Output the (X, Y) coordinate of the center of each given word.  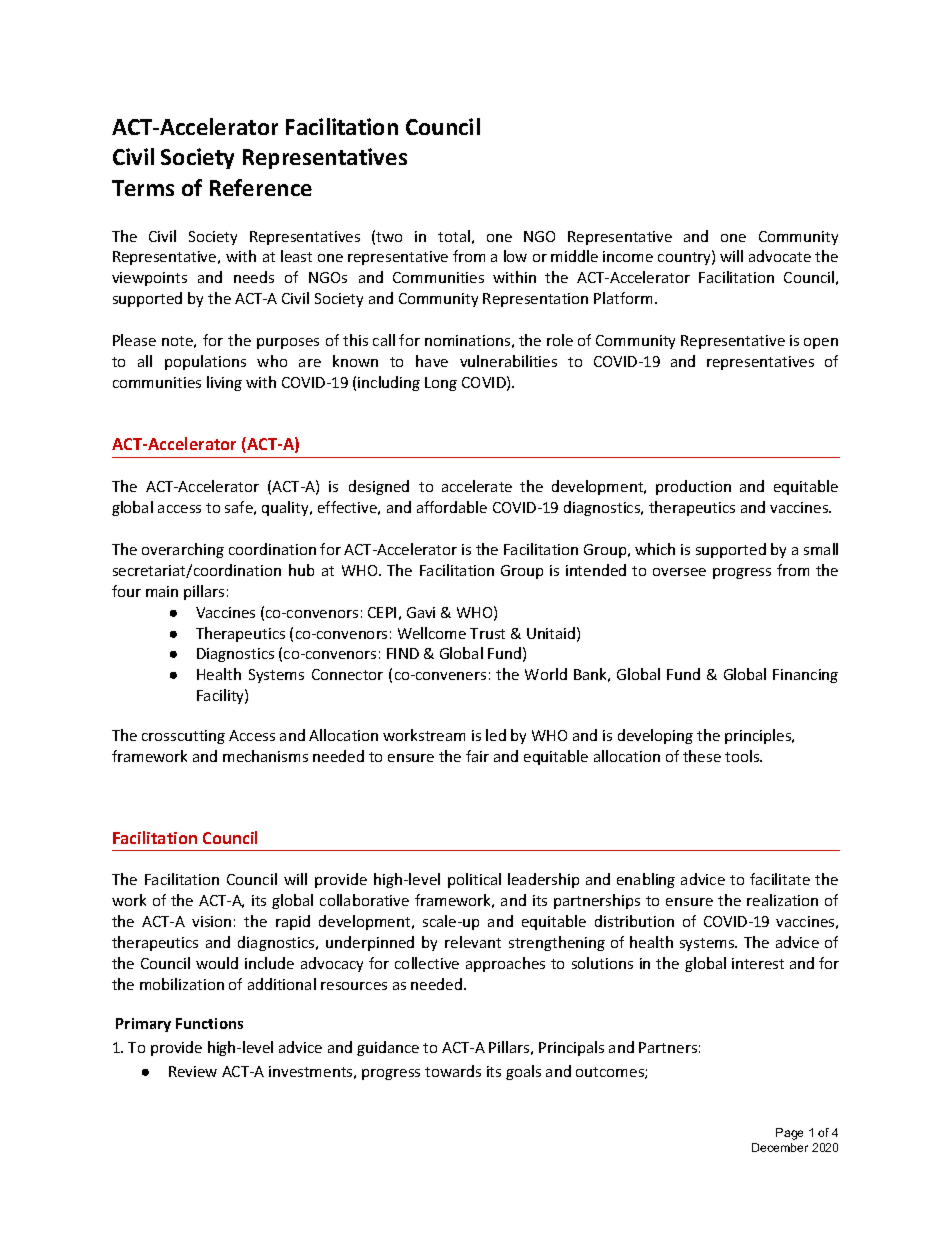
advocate (780, 256)
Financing (805, 676)
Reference (261, 187)
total (454, 236)
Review (193, 1071)
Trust (487, 633)
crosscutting (183, 737)
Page (789, 1134)
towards (453, 1071)
